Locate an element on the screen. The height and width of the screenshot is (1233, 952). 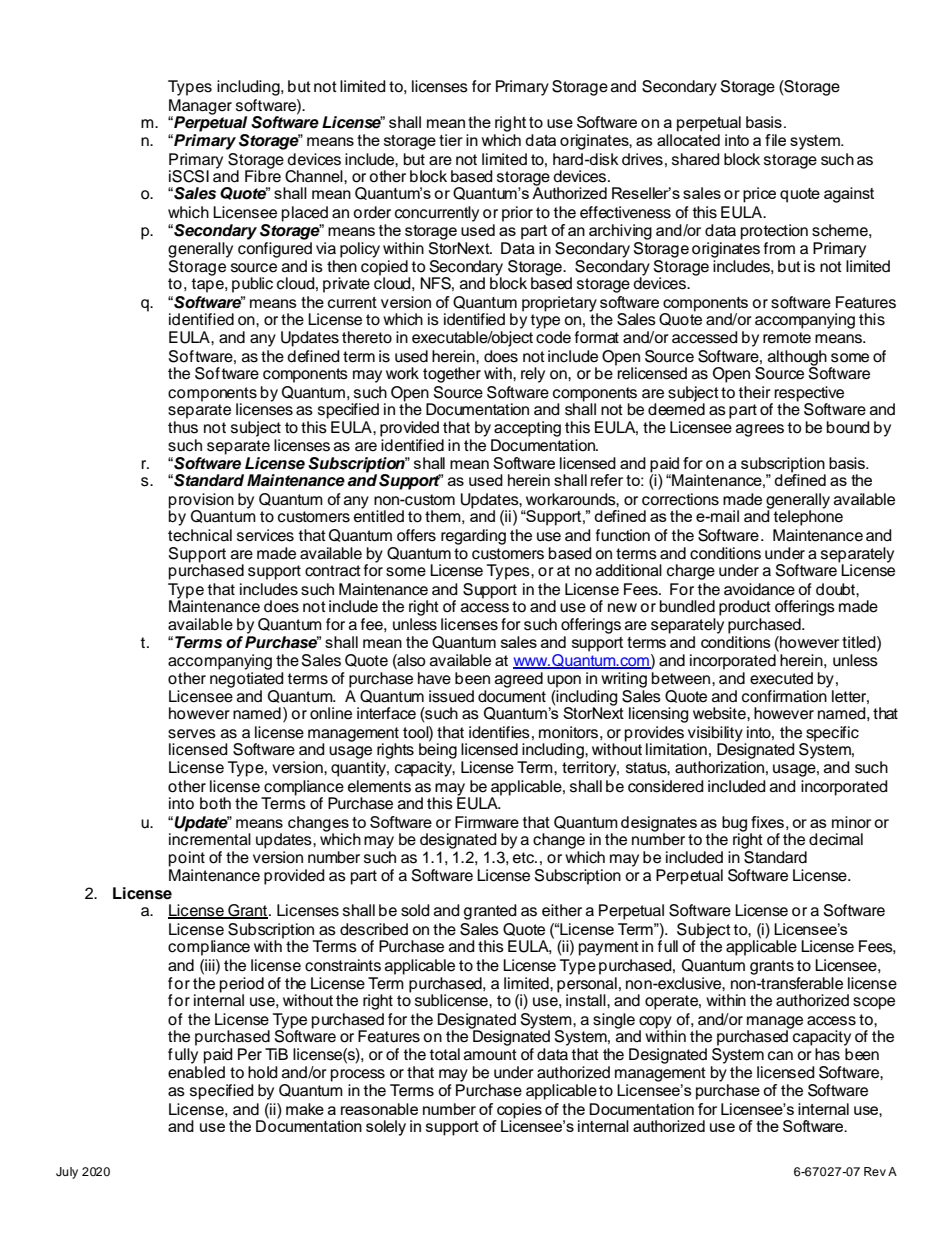
Rev is located at coordinates (875, 1171).
